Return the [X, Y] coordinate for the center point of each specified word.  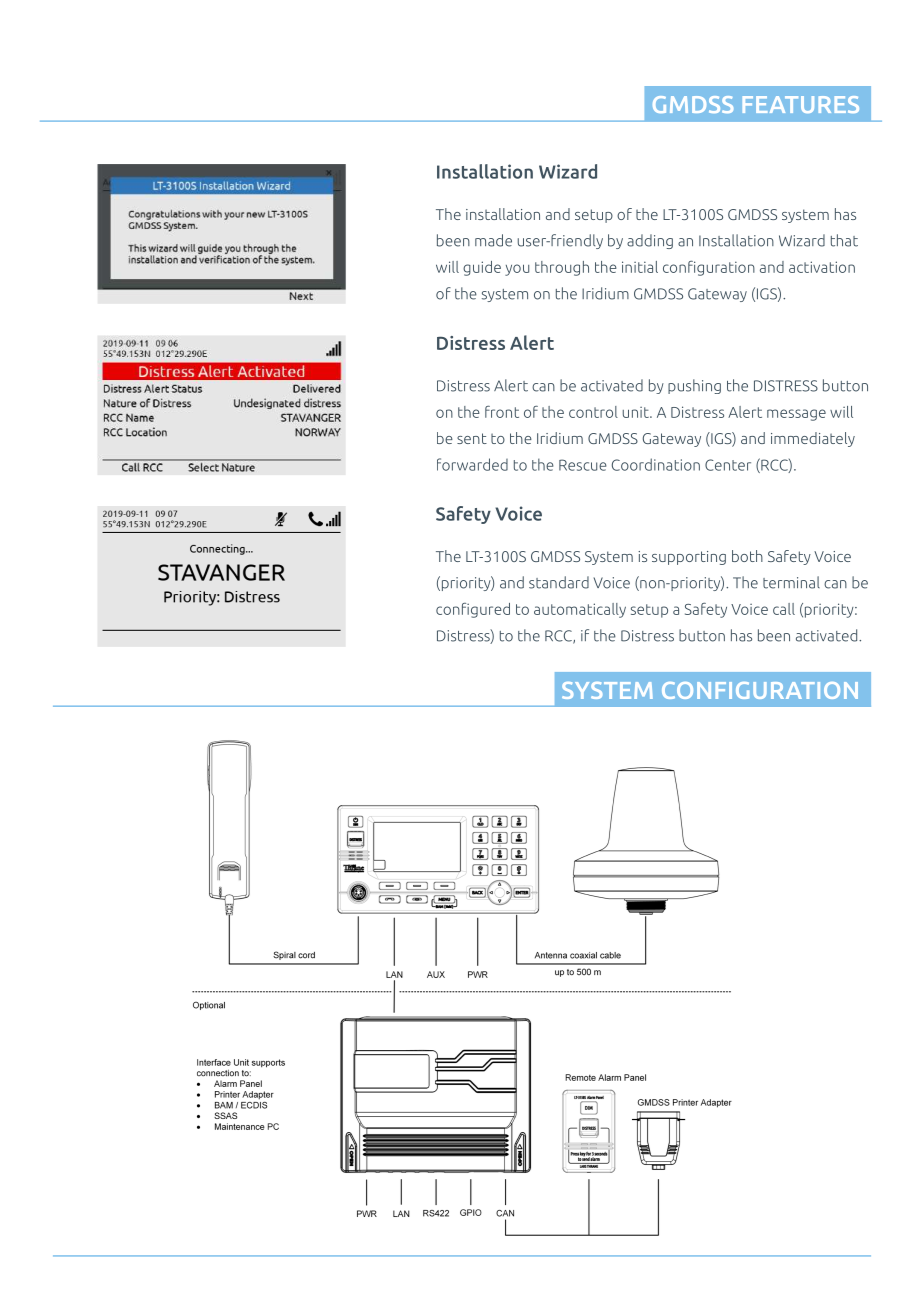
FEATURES [801, 104]
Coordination [656, 464]
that [844, 240]
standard [559, 582]
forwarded [472, 464]
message [796, 415]
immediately [813, 439]
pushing [694, 386]
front [502, 412]
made [493, 240]
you [517, 270]
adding [650, 241]
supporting [689, 558]
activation [822, 267]
